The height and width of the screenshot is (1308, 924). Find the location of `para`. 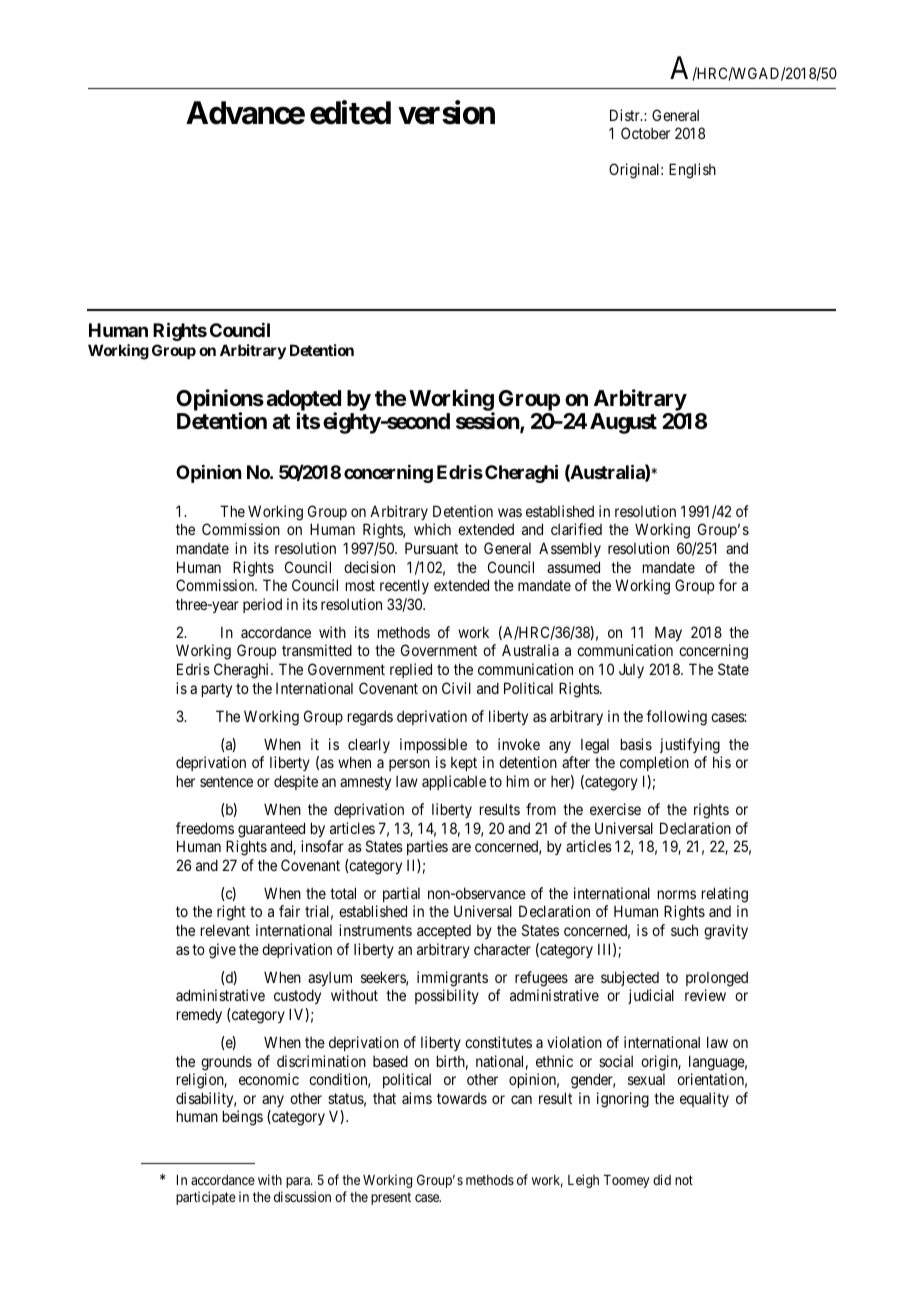

para is located at coordinates (299, 1182).
